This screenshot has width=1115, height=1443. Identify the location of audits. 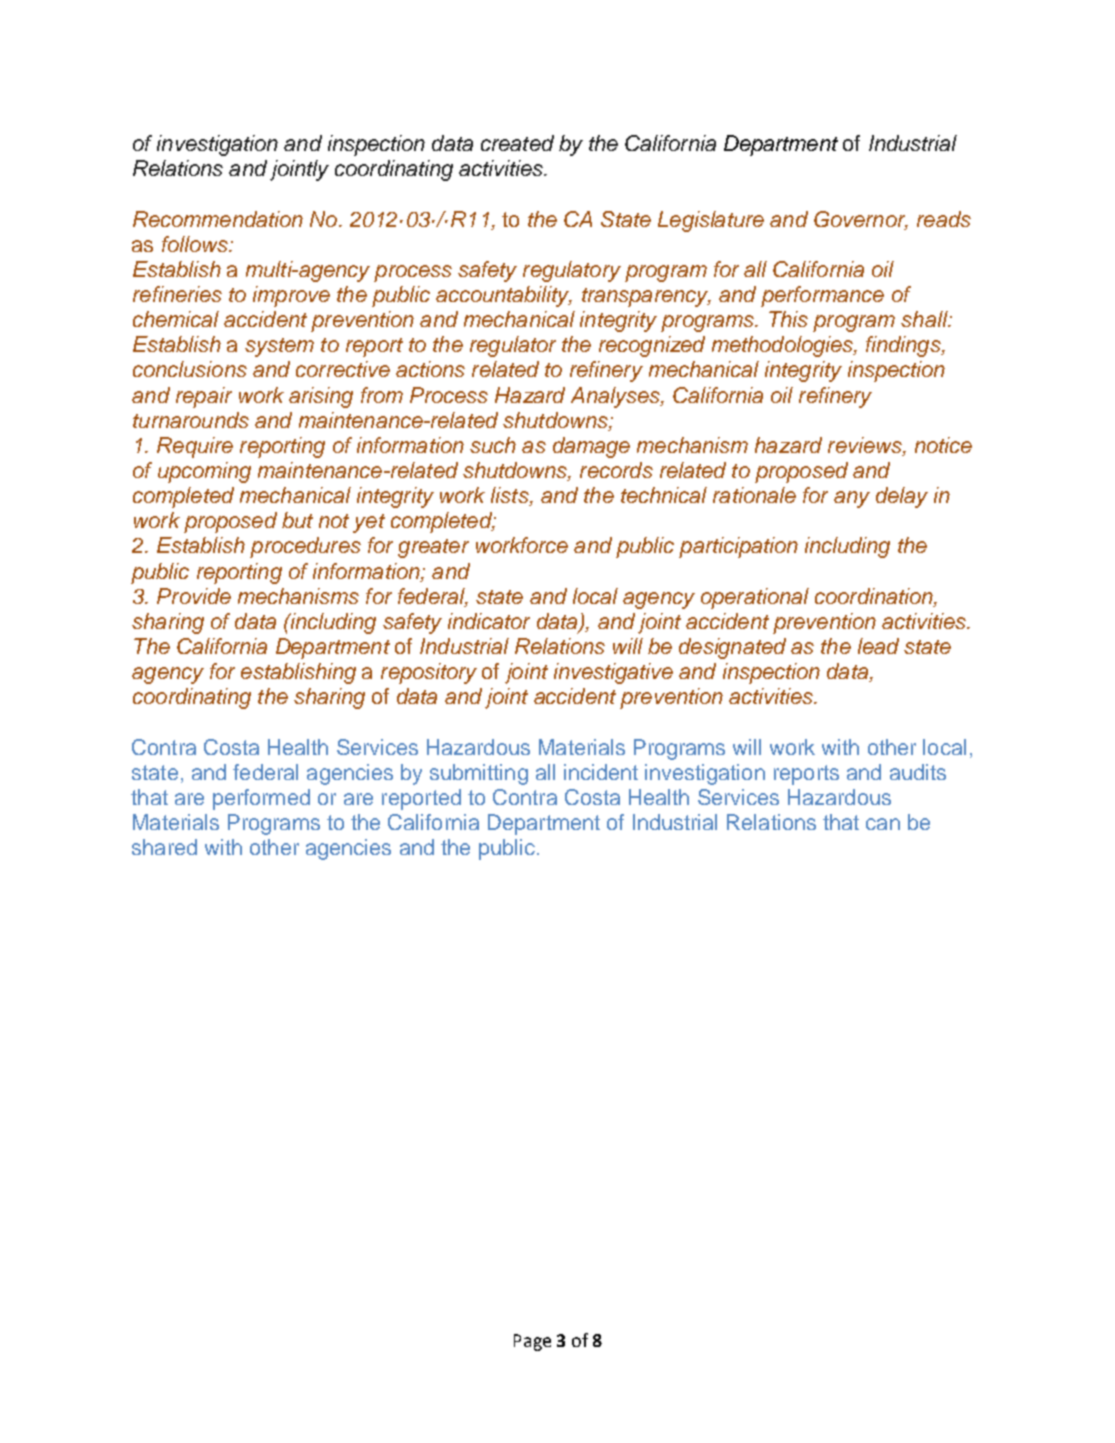
(918, 772).
